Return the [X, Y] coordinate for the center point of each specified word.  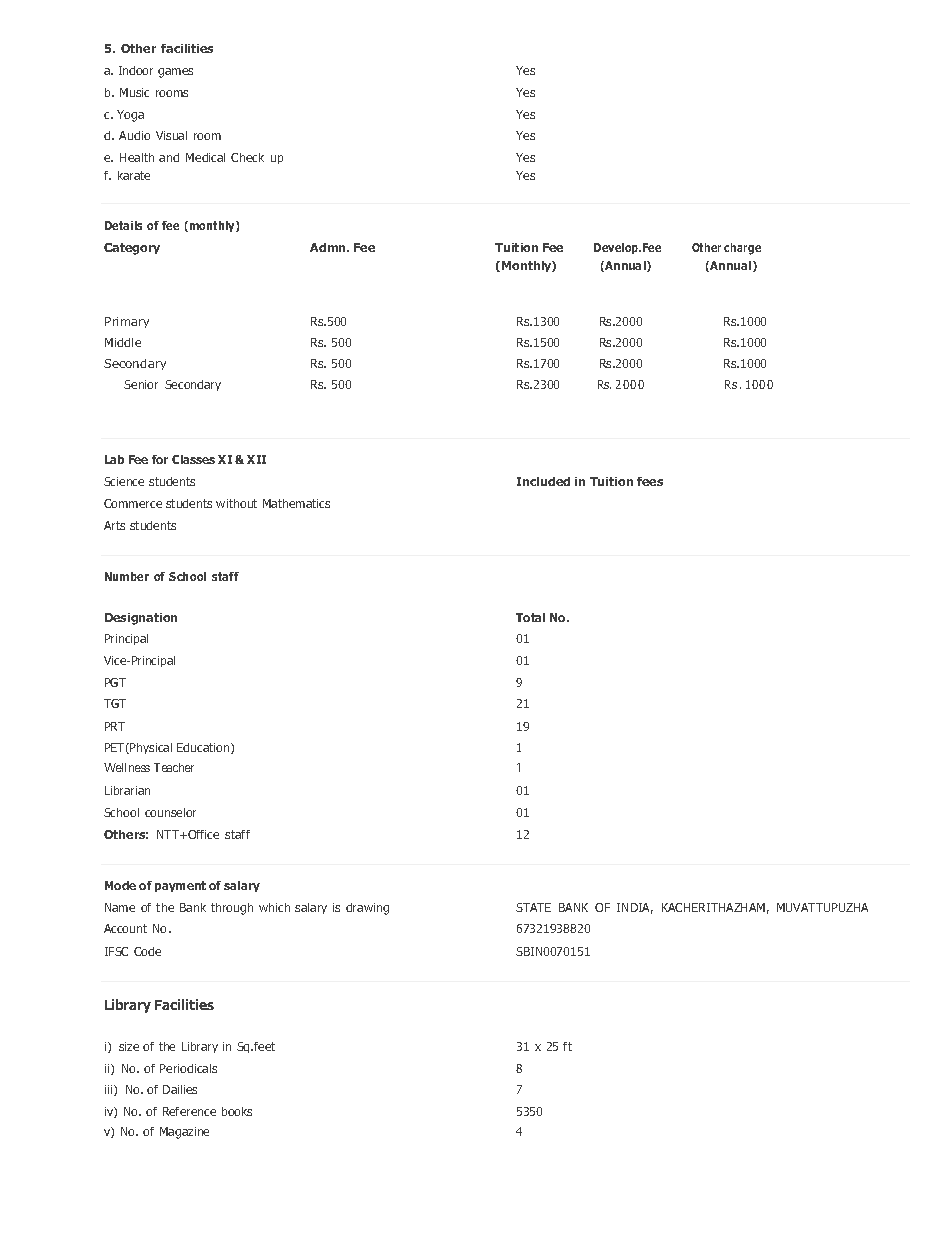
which [274, 907]
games [175, 73]
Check [247, 157]
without [236, 503]
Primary [127, 322]
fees [650, 481]
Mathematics [296, 503]
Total [530, 617]
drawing [367, 909]
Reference [189, 1111]
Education [204, 748]
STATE [533, 907]
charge [742, 249]
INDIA [635, 908]
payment [180, 886]
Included [543, 481]
